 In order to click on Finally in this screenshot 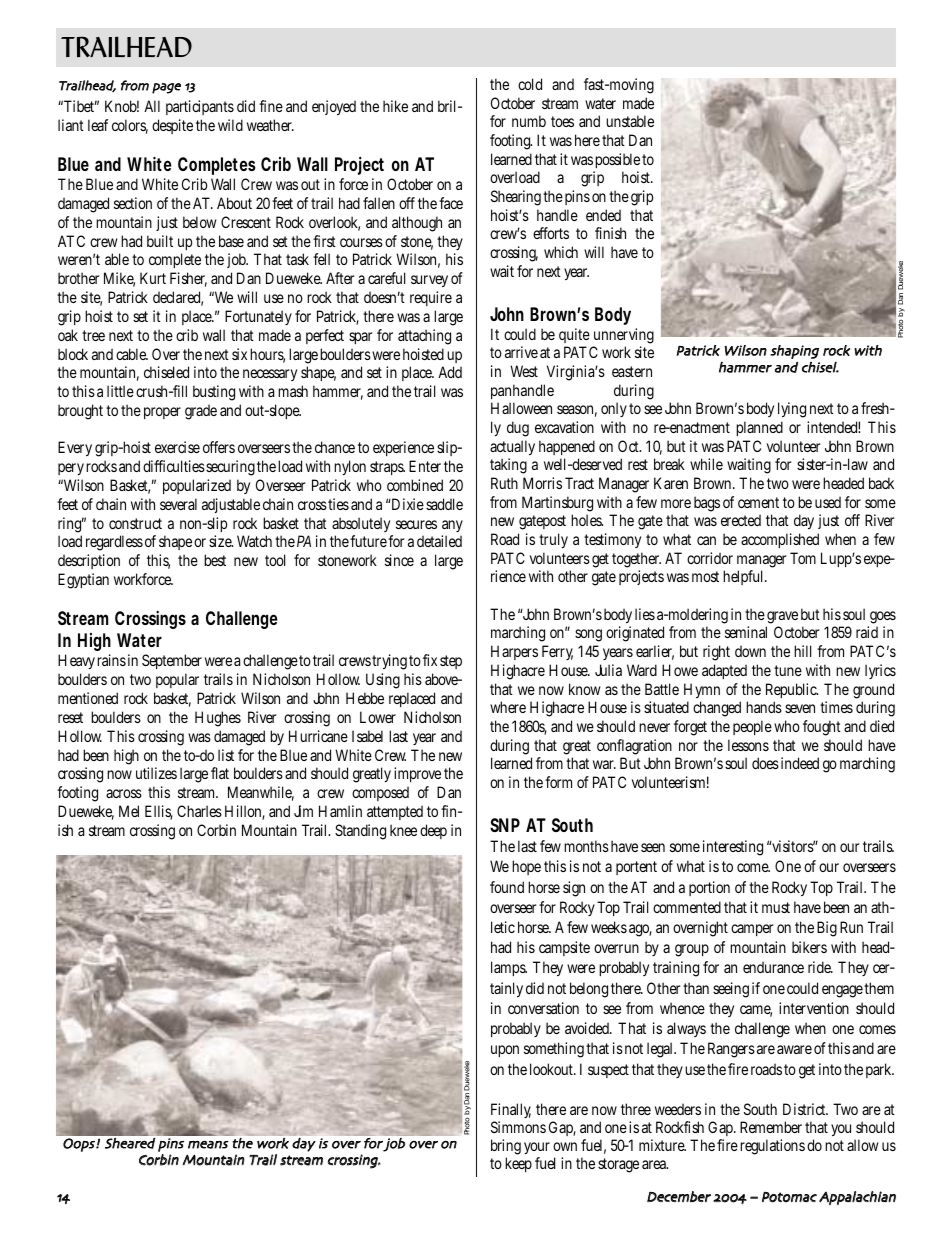, I will do `click(511, 1112)`.
